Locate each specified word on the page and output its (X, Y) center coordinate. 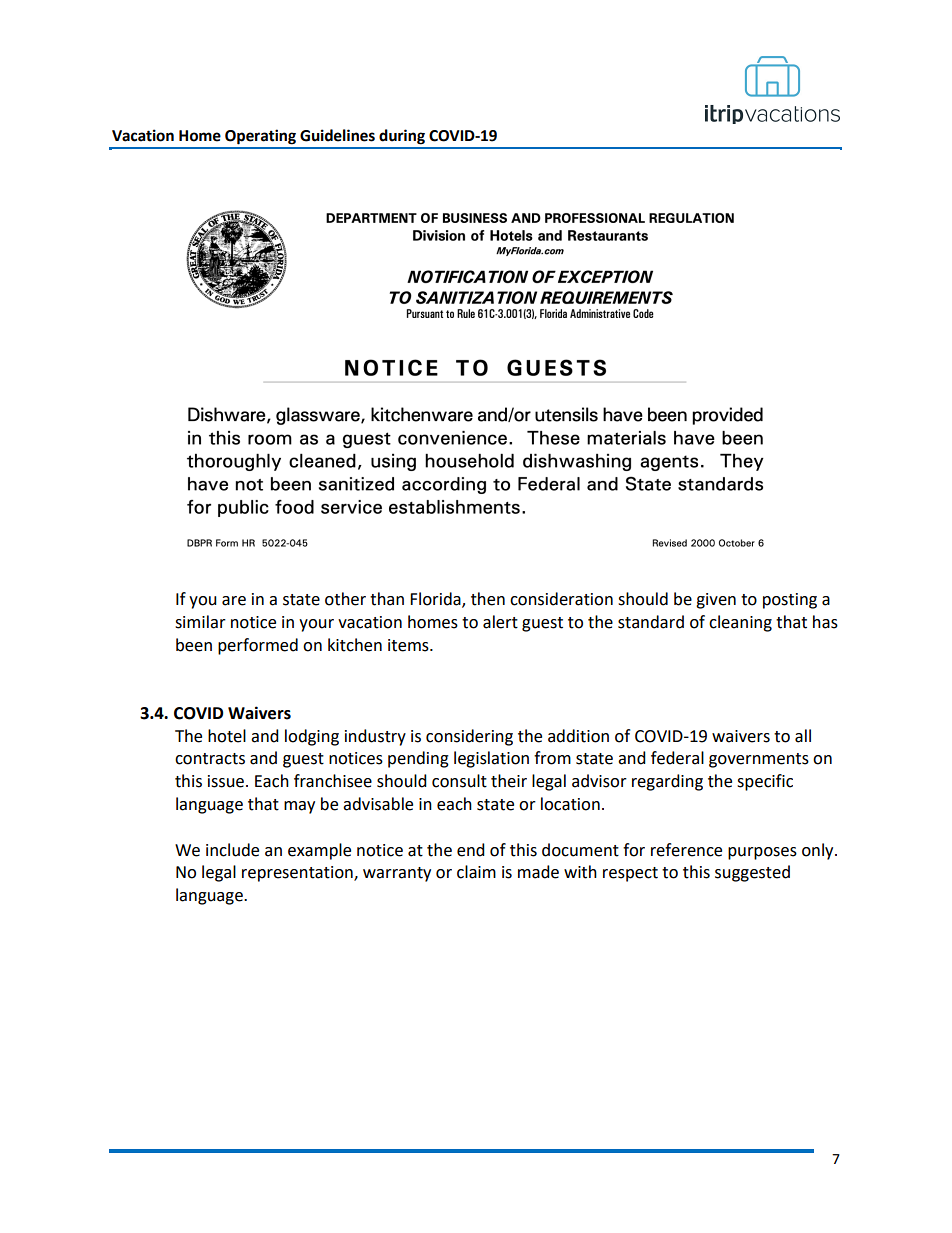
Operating (260, 137)
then (488, 599)
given (716, 601)
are (234, 601)
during (402, 137)
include (232, 850)
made (538, 872)
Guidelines (337, 135)
